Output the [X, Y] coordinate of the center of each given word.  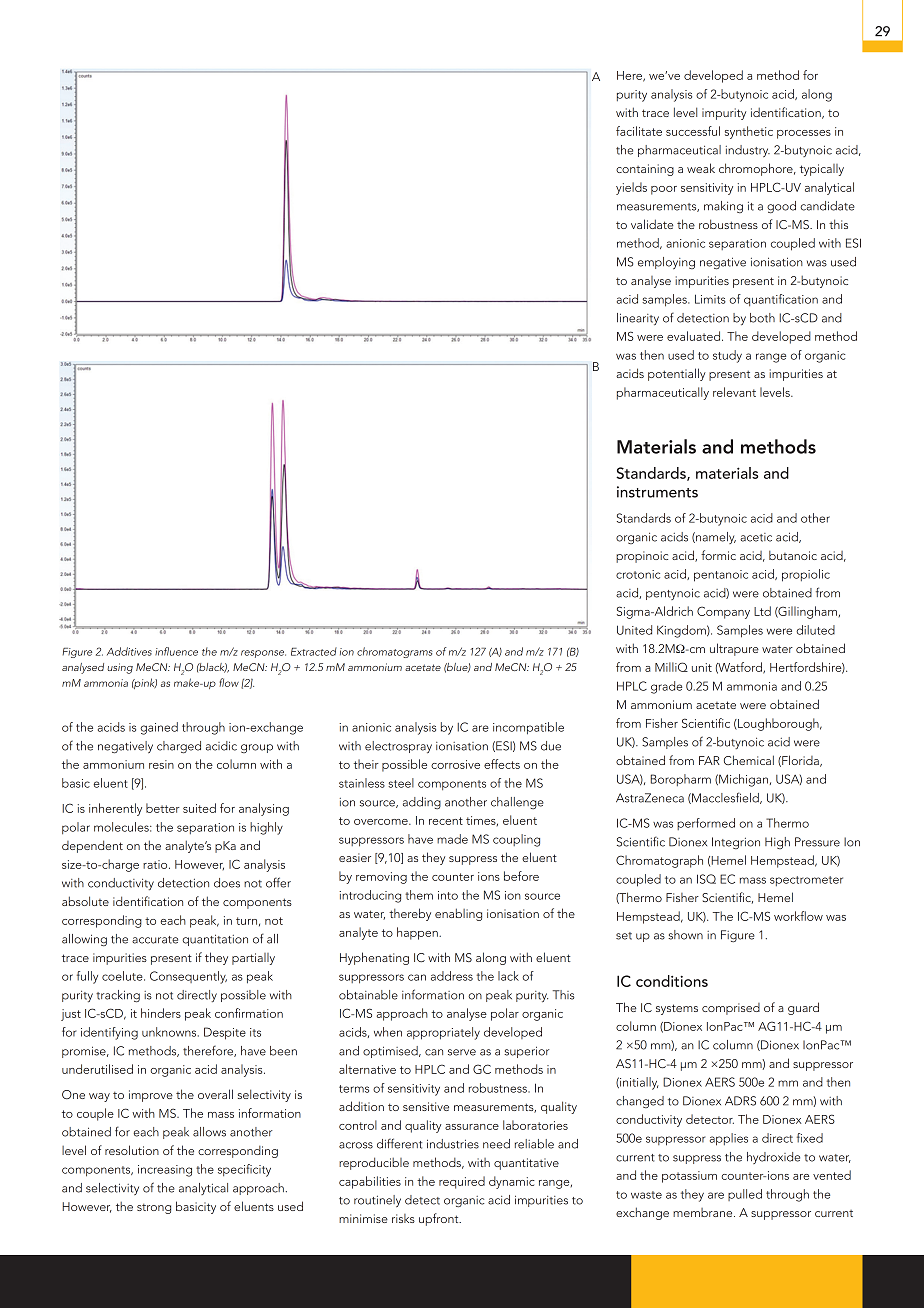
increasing [165, 1171]
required [462, 1182]
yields [631, 188]
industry [748, 151]
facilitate [639, 131]
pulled [745, 1195]
